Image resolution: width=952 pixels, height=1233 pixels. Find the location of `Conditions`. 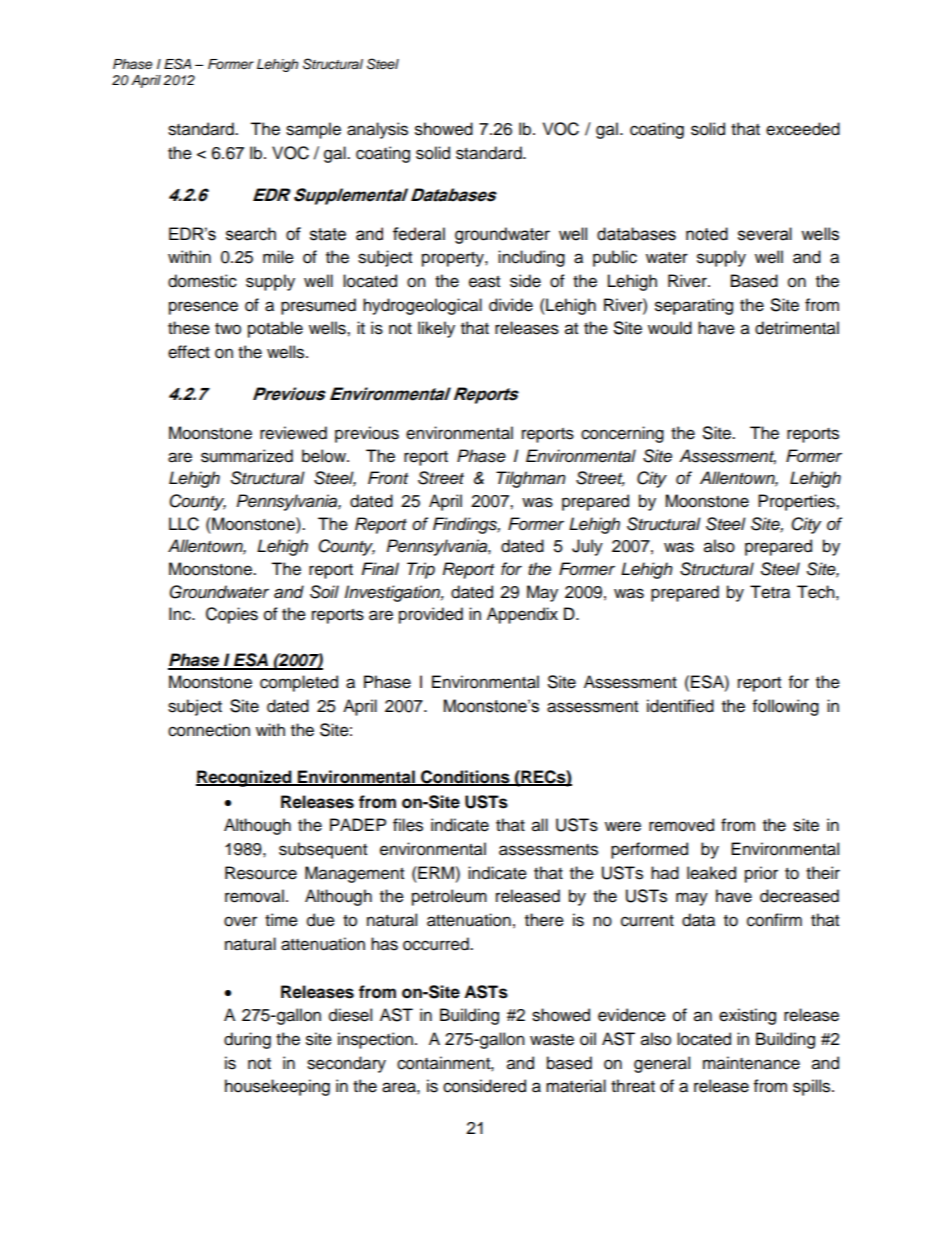

Conditions is located at coordinates (465, 777).
